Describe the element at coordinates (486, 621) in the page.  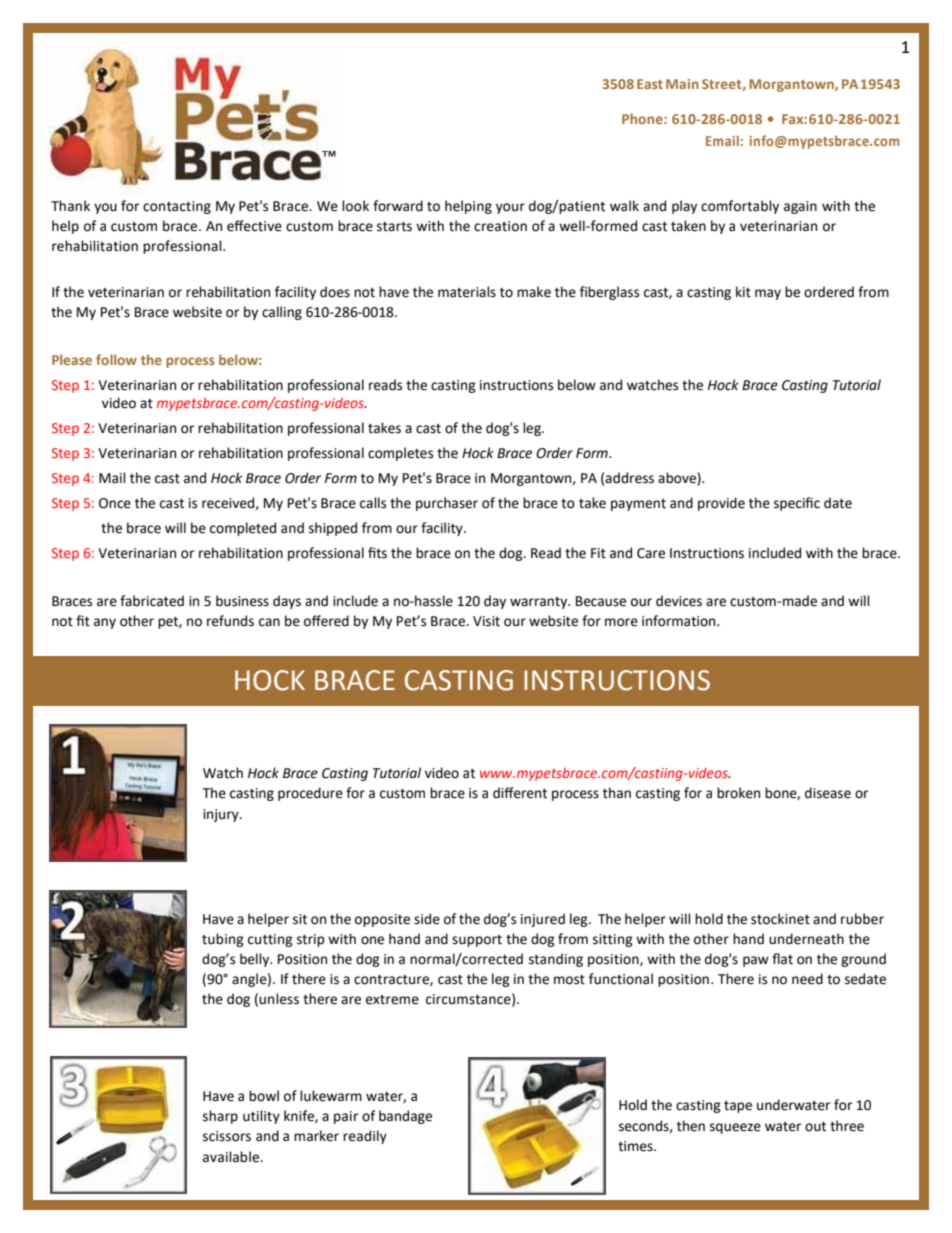
I see `Visit` at that location.
